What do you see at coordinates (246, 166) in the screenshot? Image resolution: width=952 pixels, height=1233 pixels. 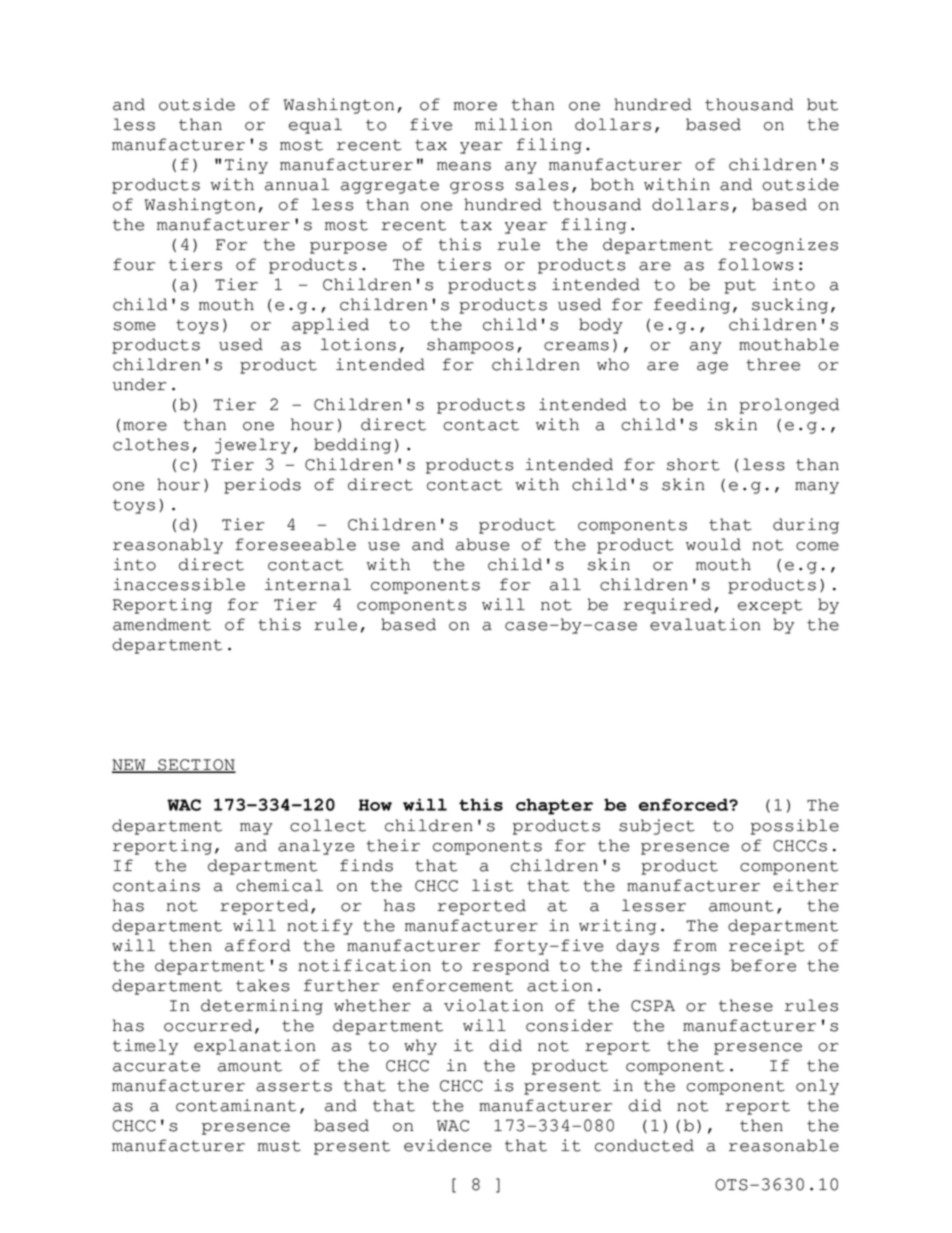 I see `Tiny` at bounding box center [246, 166].
